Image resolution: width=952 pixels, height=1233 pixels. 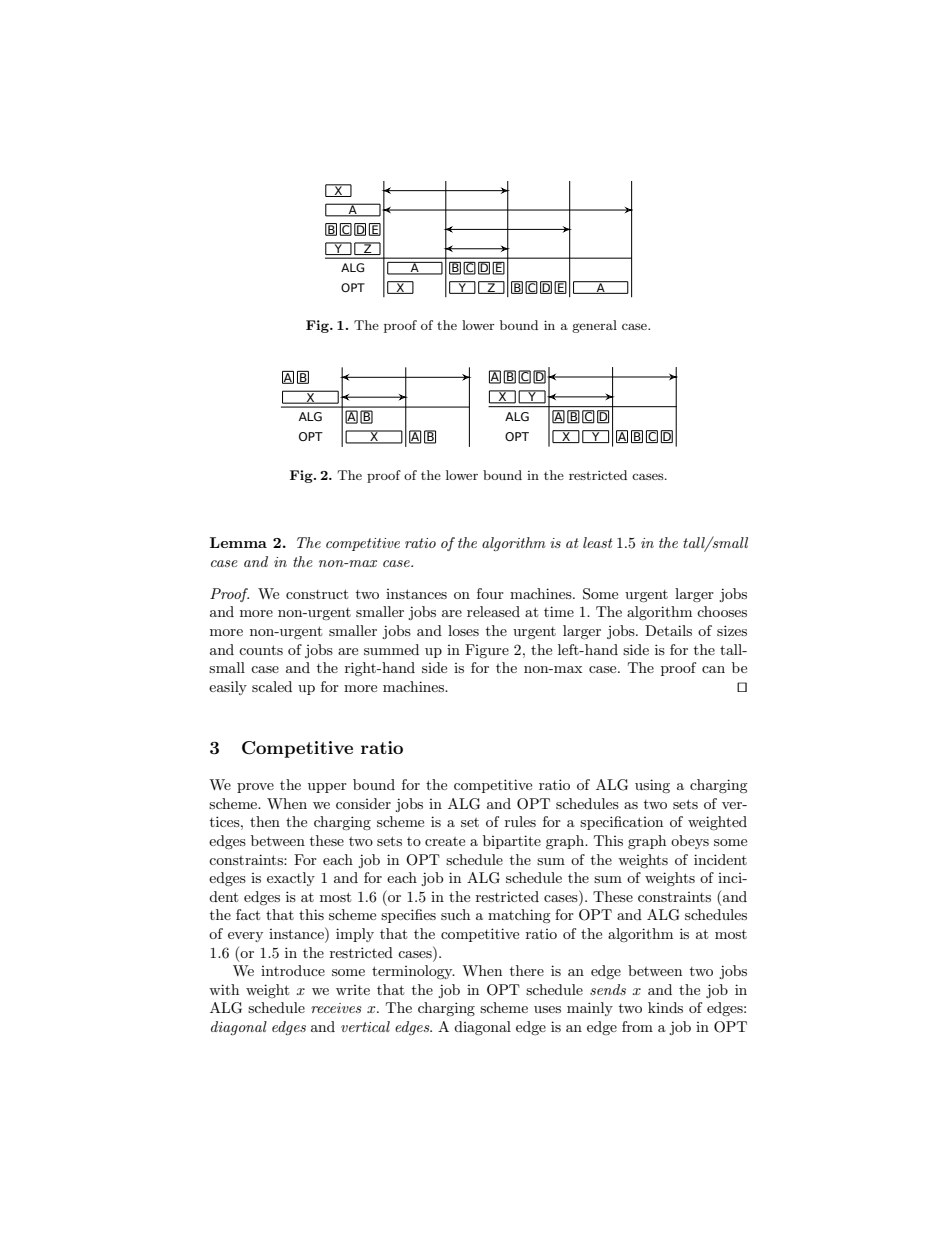 I want to click on Lemma, so click(x=238, y=542).
